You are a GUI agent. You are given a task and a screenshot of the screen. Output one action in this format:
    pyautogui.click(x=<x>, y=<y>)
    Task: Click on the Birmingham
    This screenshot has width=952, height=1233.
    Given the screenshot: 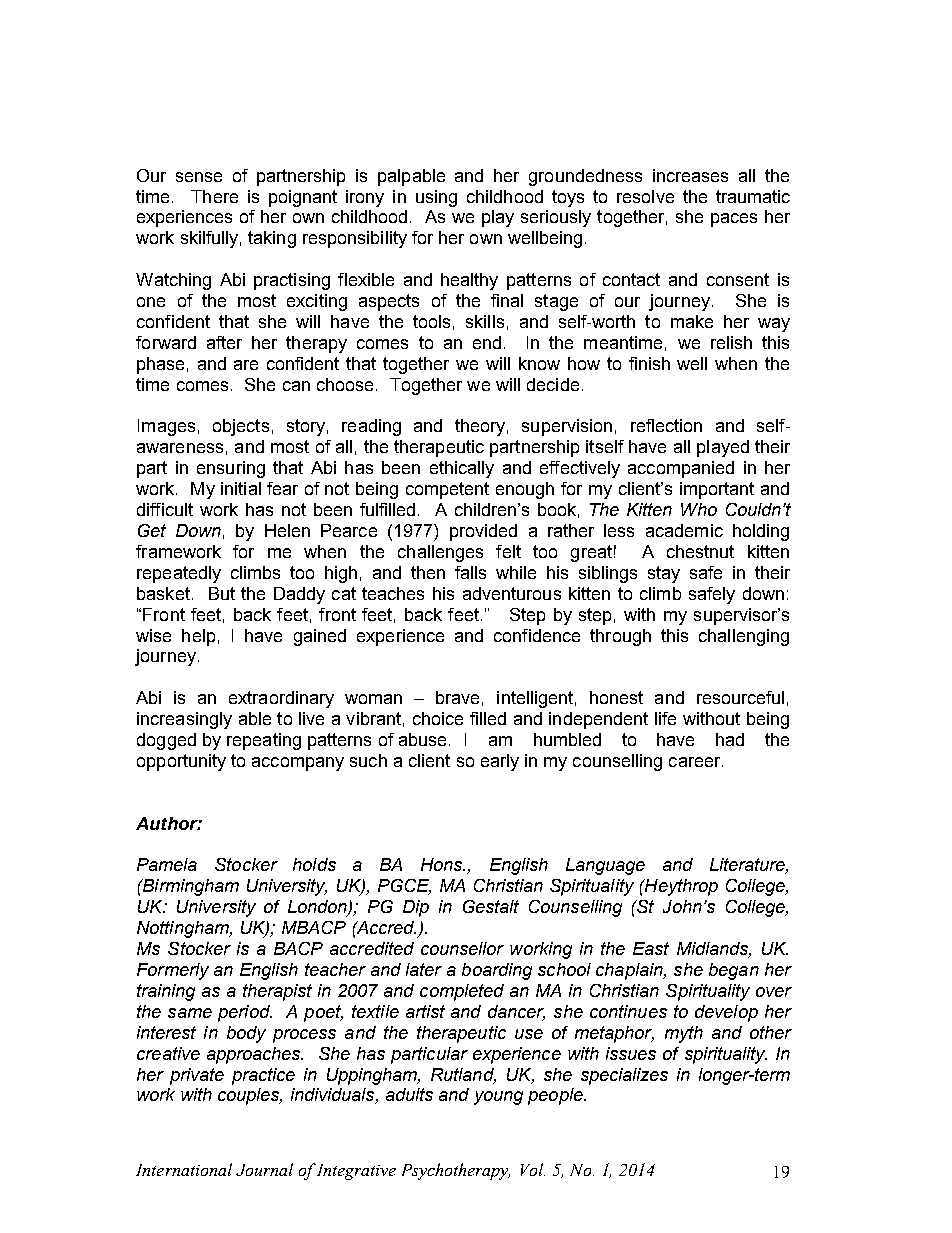 What is the action you would take?
    pyautogui.click(x=190, y=887)
